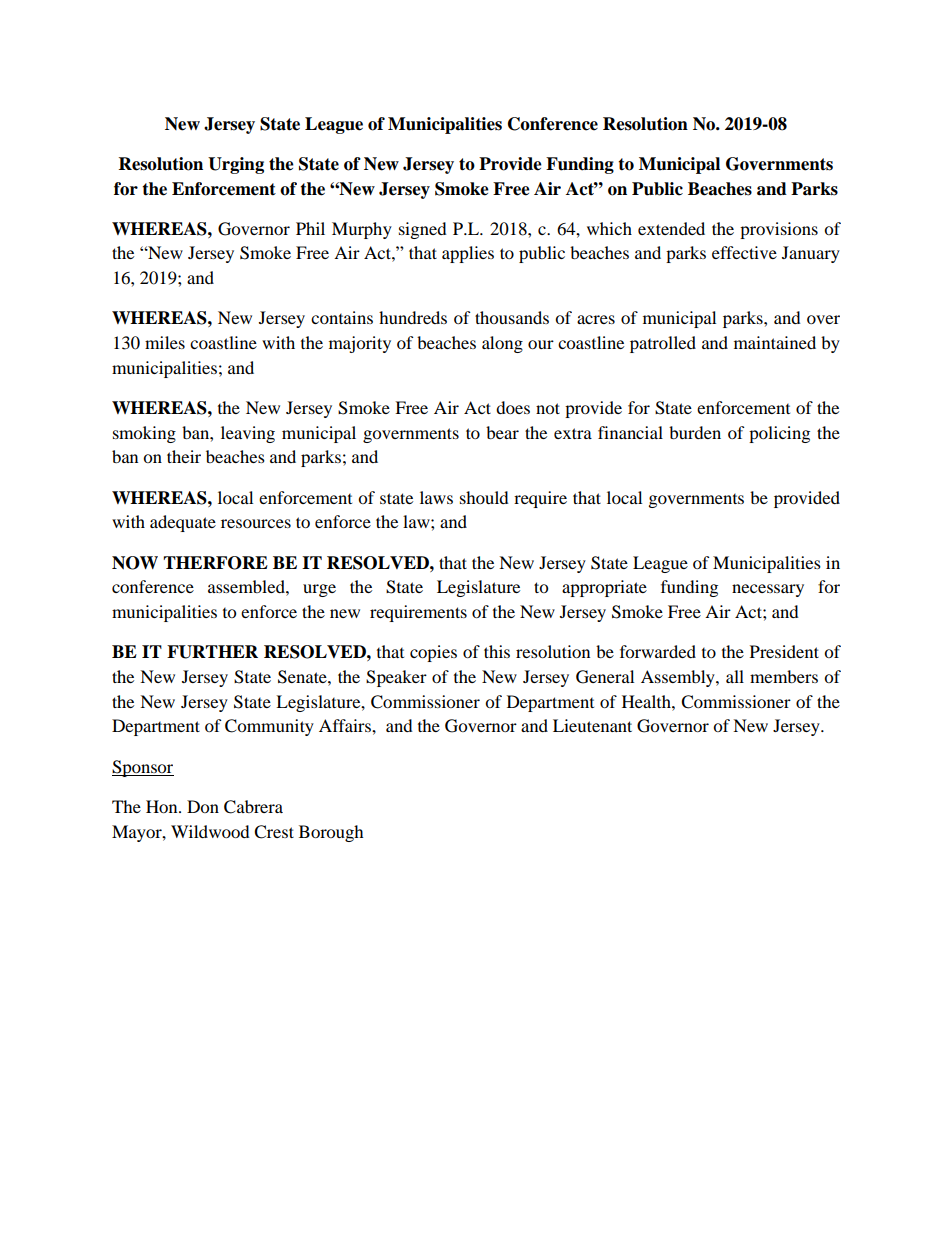 The height and width of the image is (1233, 952). What do you see at coordinates (212, 652) in the image?
I see `FURTHER` at bounding box center [212, 652].
